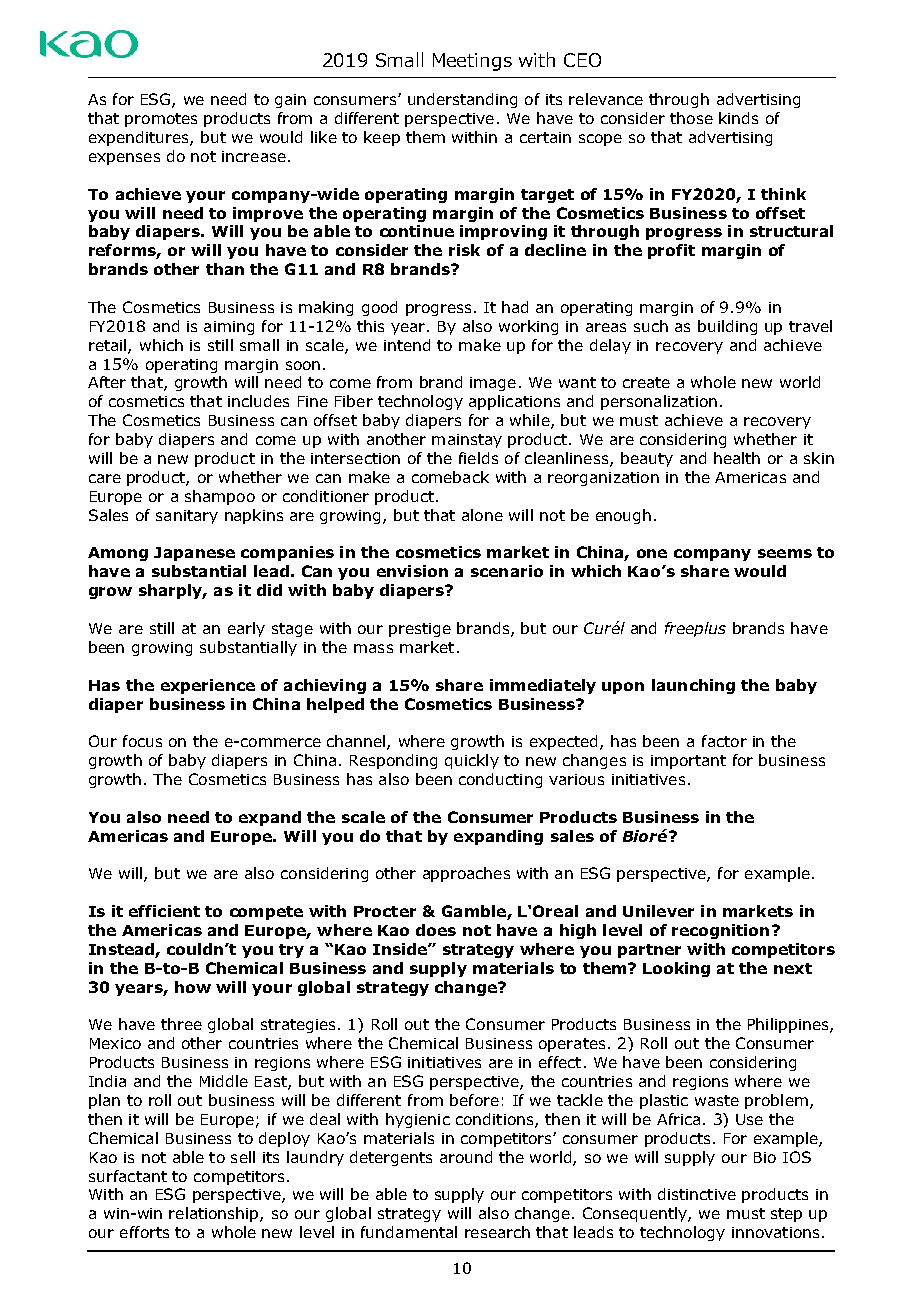  I want to click on prestige, so click(420, 630).
